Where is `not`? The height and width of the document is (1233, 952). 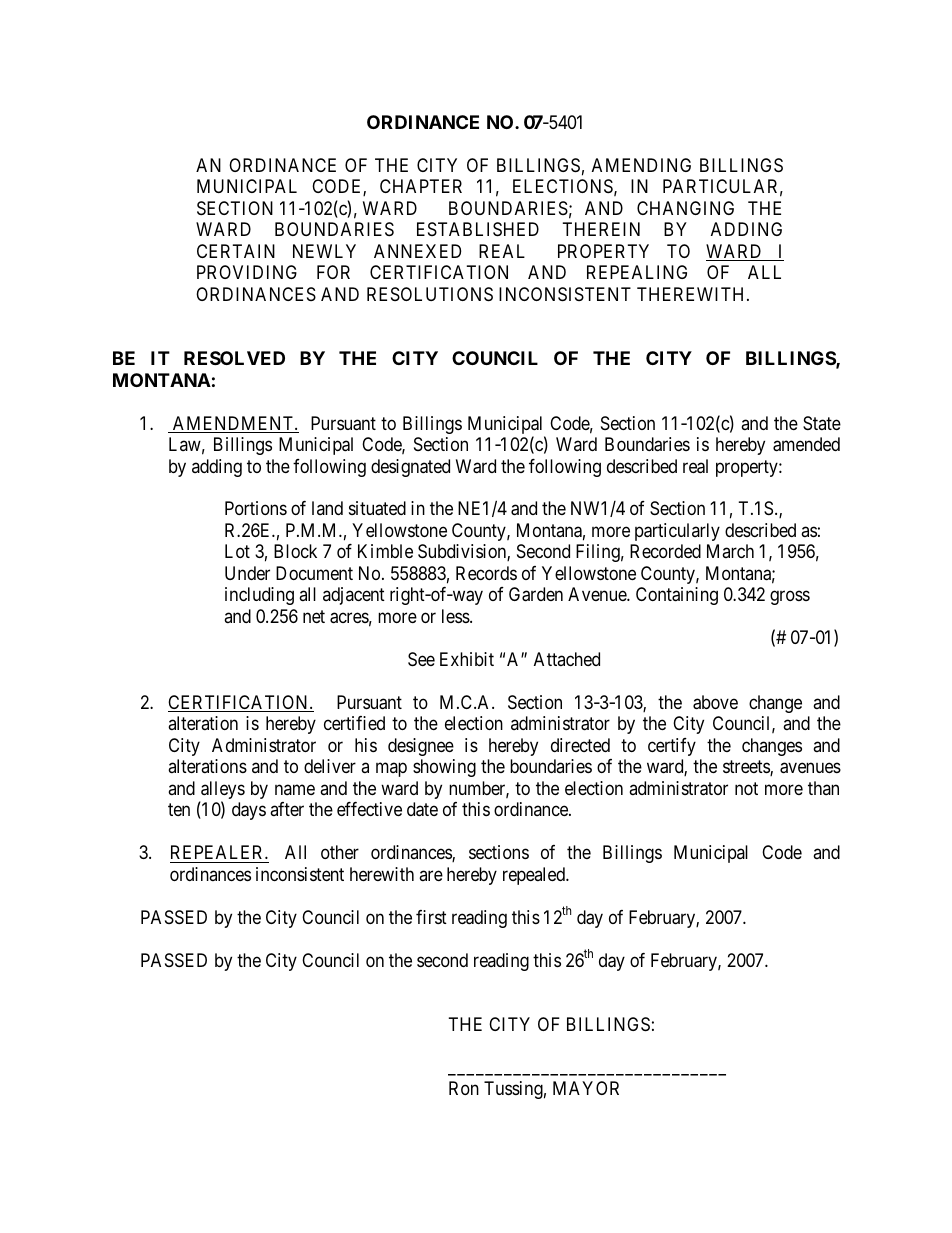
not is located at coordinates (746, 788).
